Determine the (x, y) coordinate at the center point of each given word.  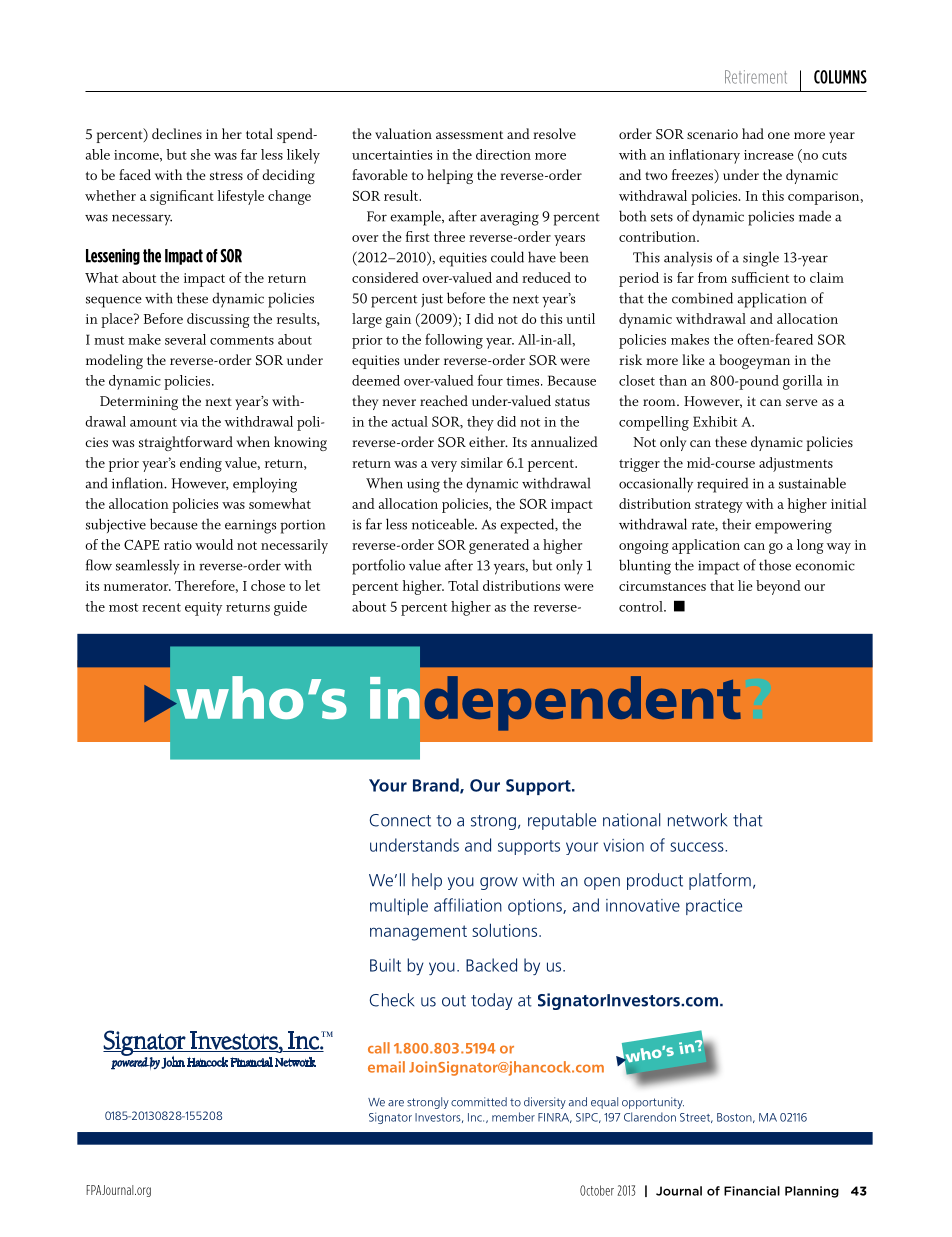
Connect (400, 820)
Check (392, 1000)
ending (201, 464)
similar (482, 462)
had (753, 133)
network (697, 820)
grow (499, 883)
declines (177, 133)
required (722, 485)
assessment (469, 135)
